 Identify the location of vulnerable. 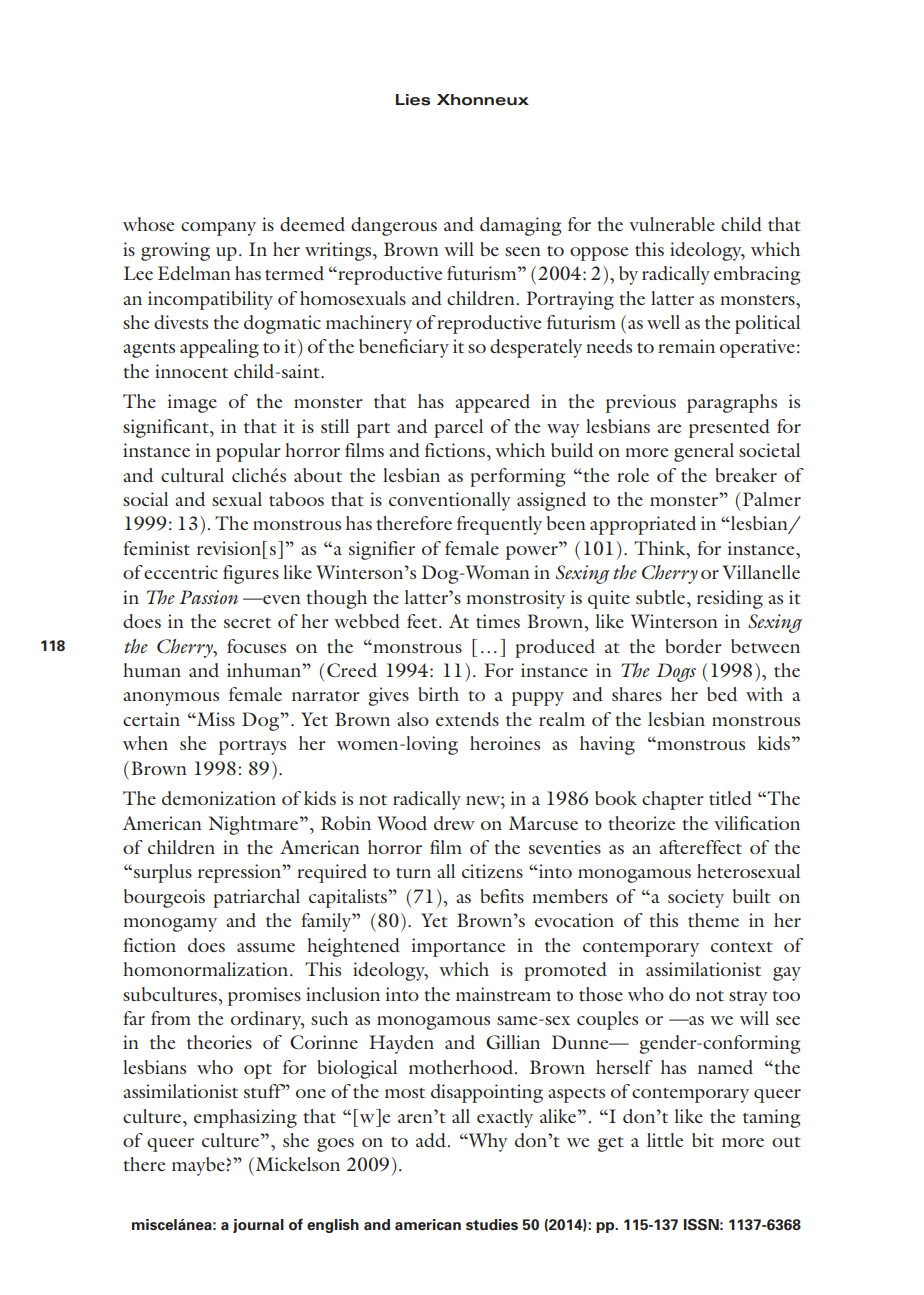
(672, 224).
